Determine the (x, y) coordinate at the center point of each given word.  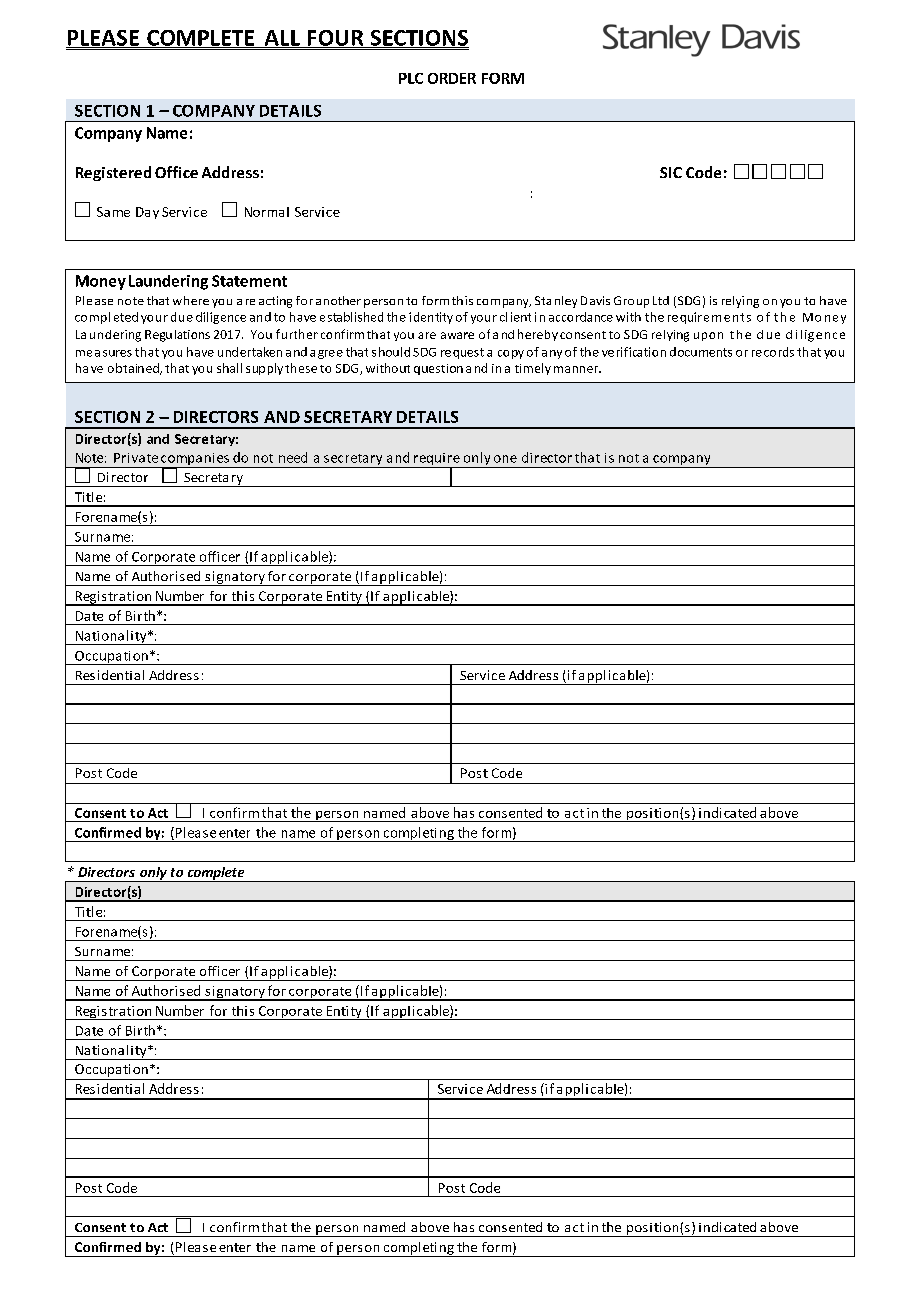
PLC (411, 78)
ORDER (452, 78)
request (462, 353)
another (338, 300)
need (293, 457)
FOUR (335, 39)
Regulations (177, 336)
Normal (267, 212)
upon (708, 336)
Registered (113, 173)
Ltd (661, 300)
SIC (671, 172)
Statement (249, 281)
